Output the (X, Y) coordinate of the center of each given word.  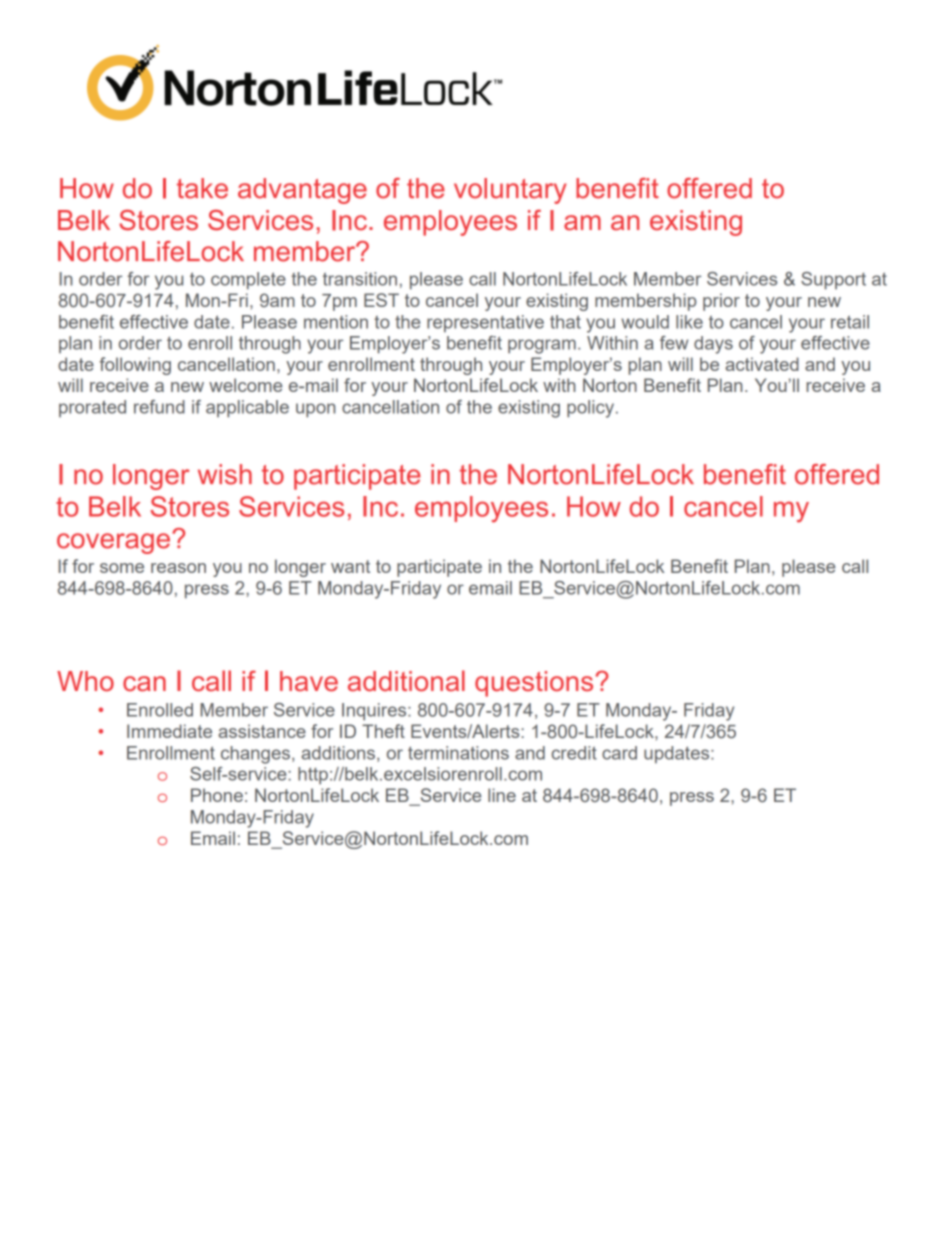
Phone (217, 795)
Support (833, 281)
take (202, 188)
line (502, 795)
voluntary (510, 191)
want (350, 566)
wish (225, 474)
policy (590, 409)
